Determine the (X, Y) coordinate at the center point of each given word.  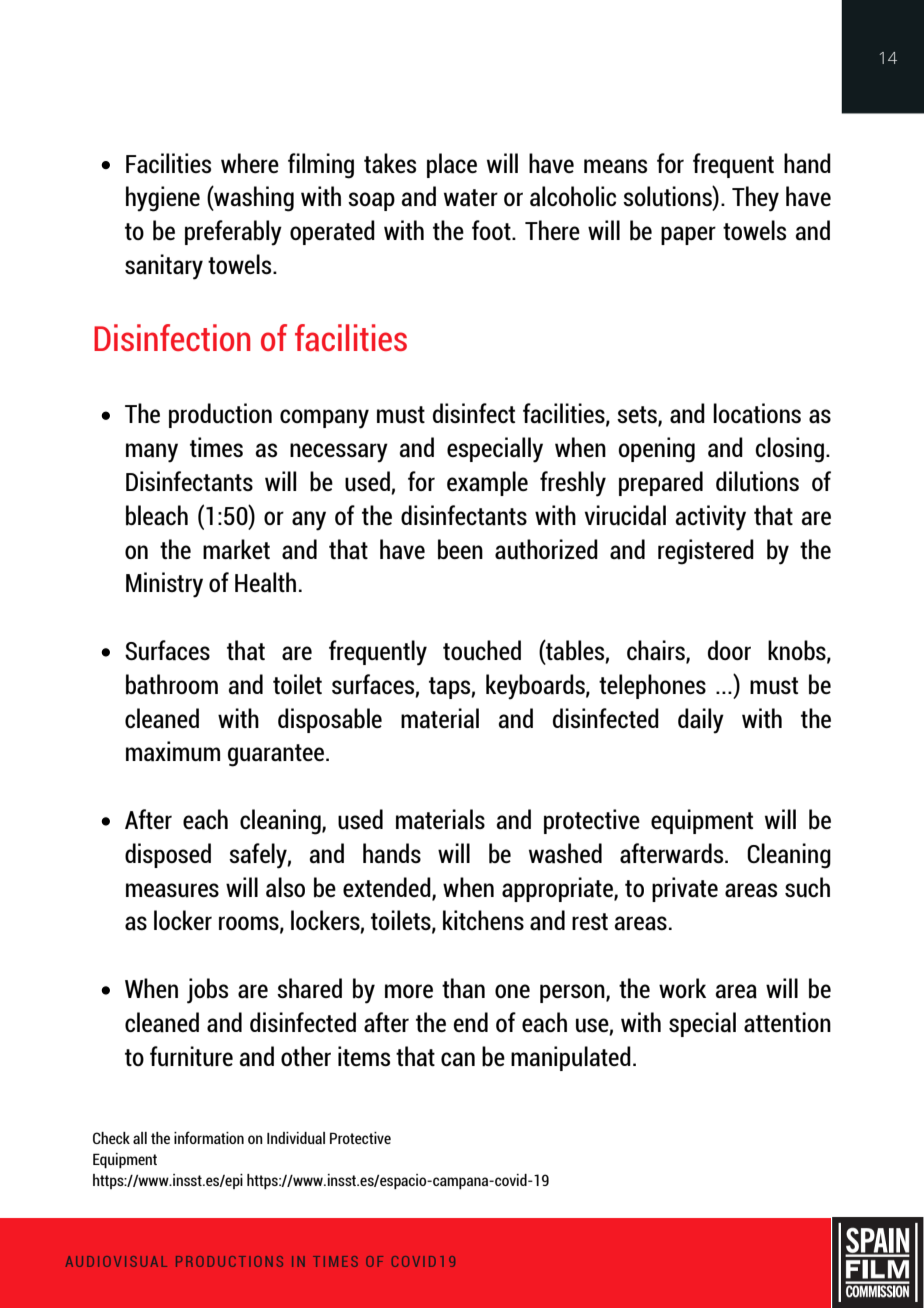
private (685, 889)
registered (706, 552)
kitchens (483, 920)
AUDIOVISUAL (116, 1261)
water (471, 198)
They (755, 199)
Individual (296, 1138)
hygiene (163, 199)
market (236, 549)
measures (172, 890)
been (460, 549)
